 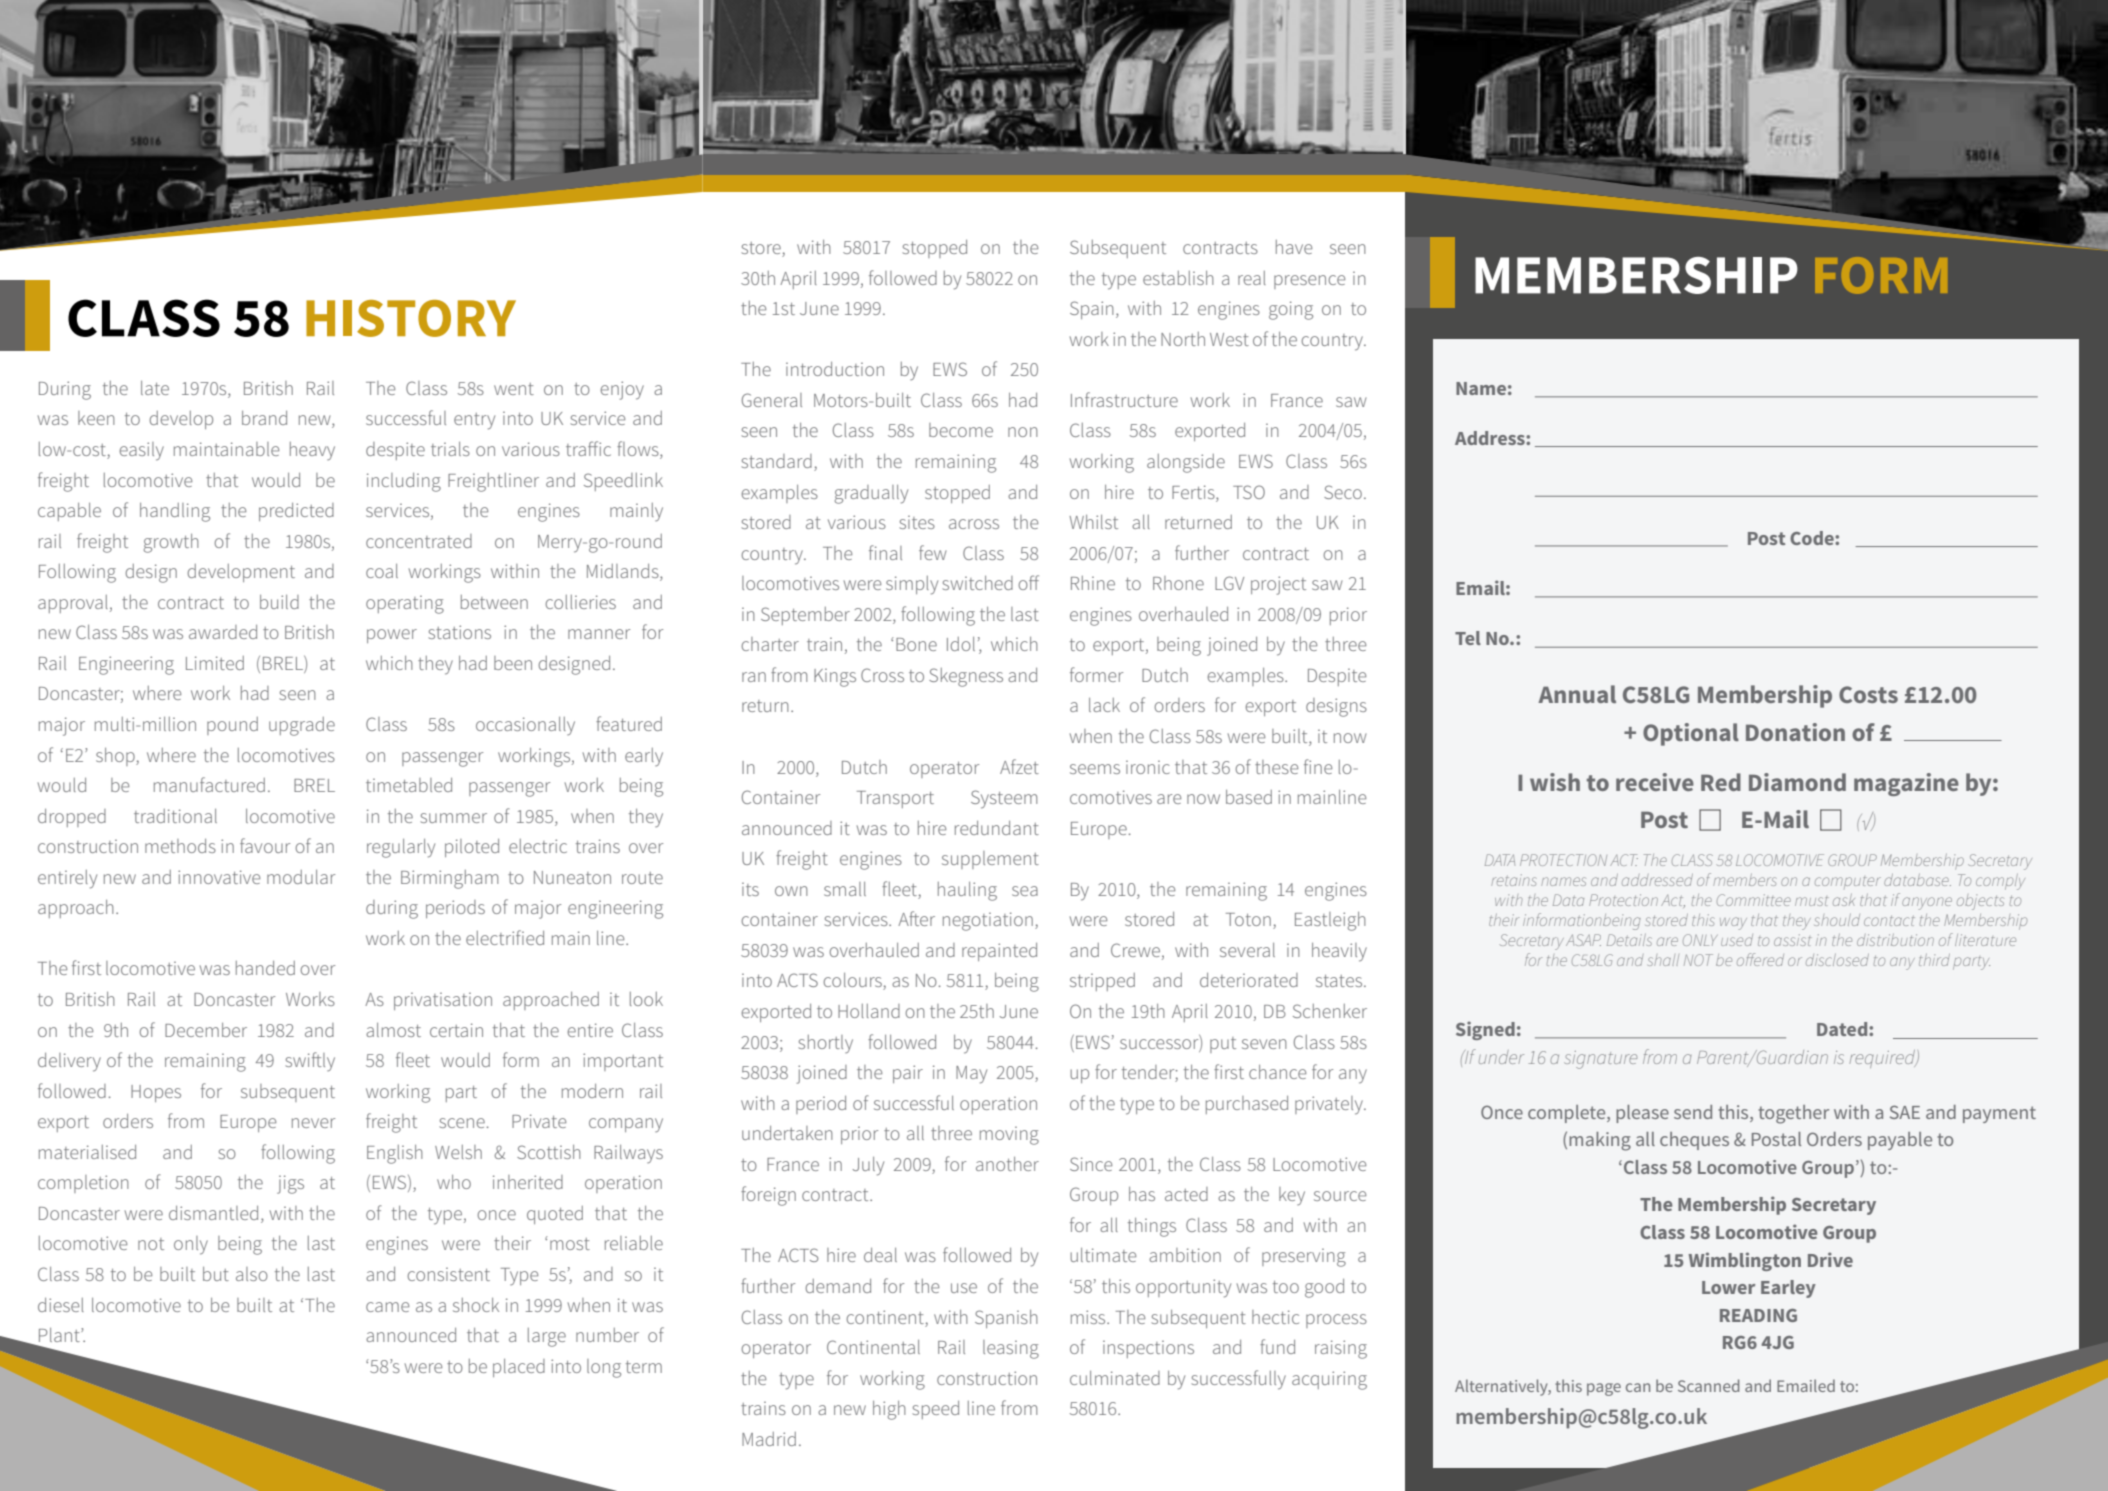 I want to click on lack, so click(x=1104, y=705).
